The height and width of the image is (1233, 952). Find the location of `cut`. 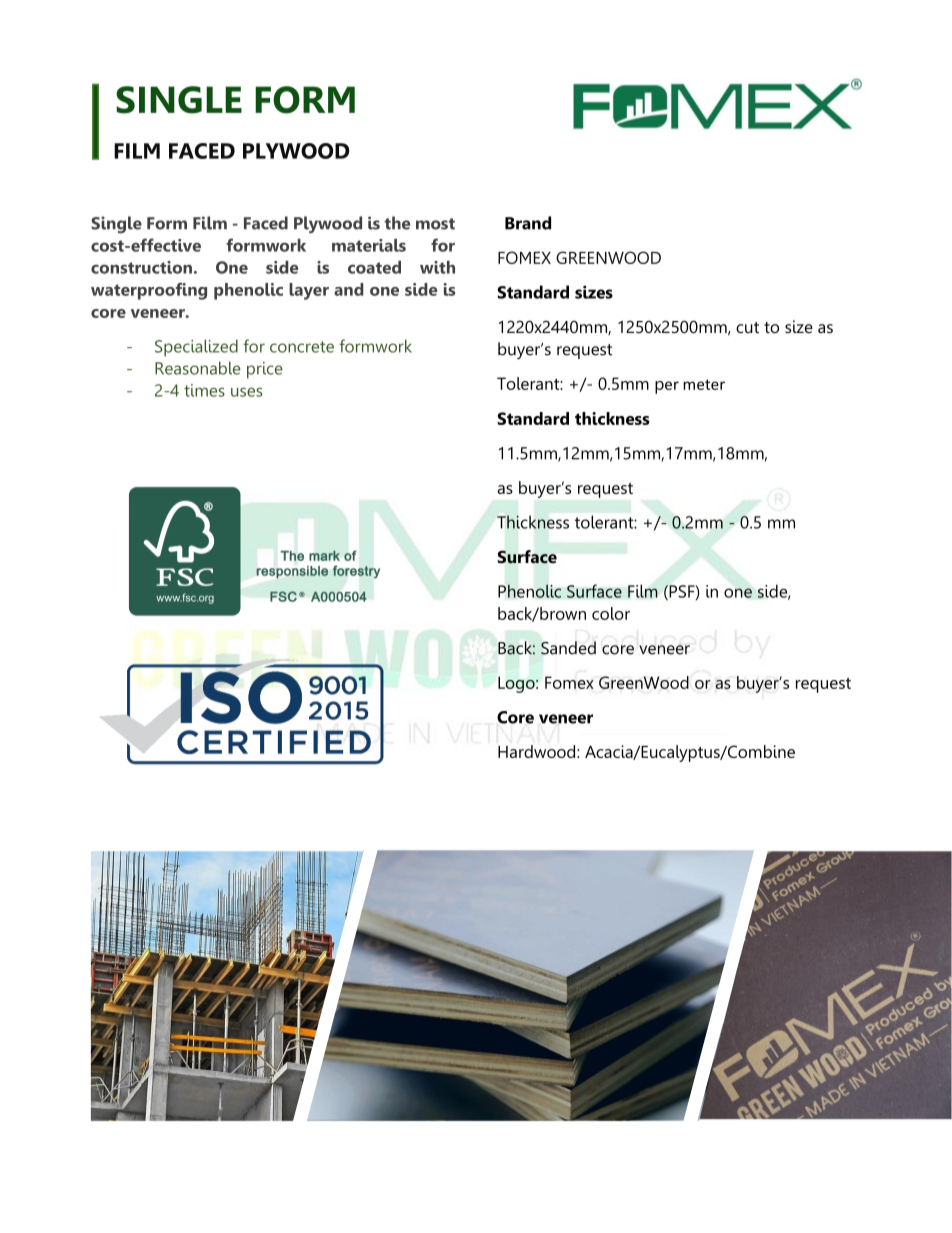

cut is located at coordinates (747, 327).
